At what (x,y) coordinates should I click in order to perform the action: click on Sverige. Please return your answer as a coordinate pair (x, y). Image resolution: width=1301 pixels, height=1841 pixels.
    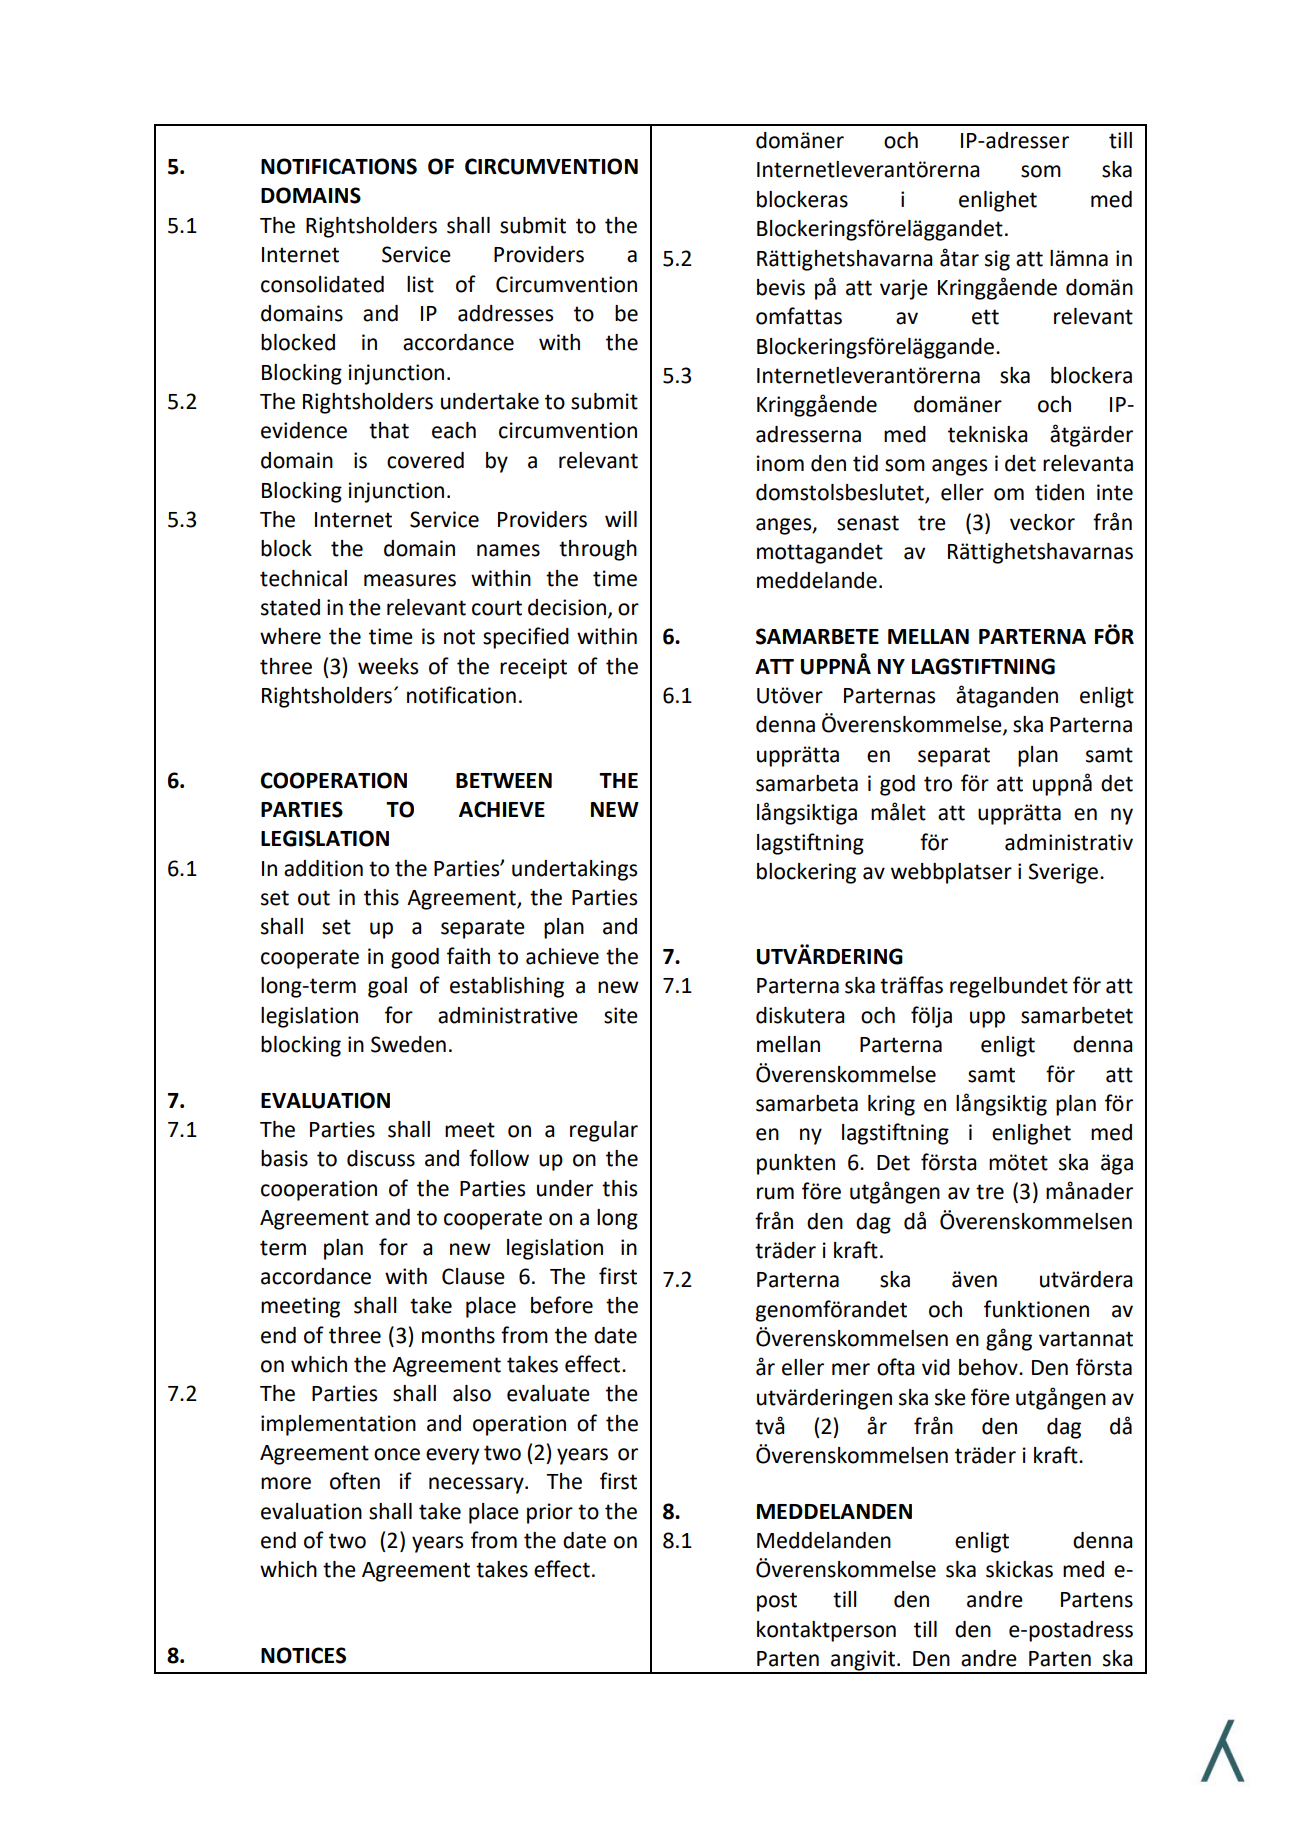
    Looking at the image, I should click on (1063, 873).
